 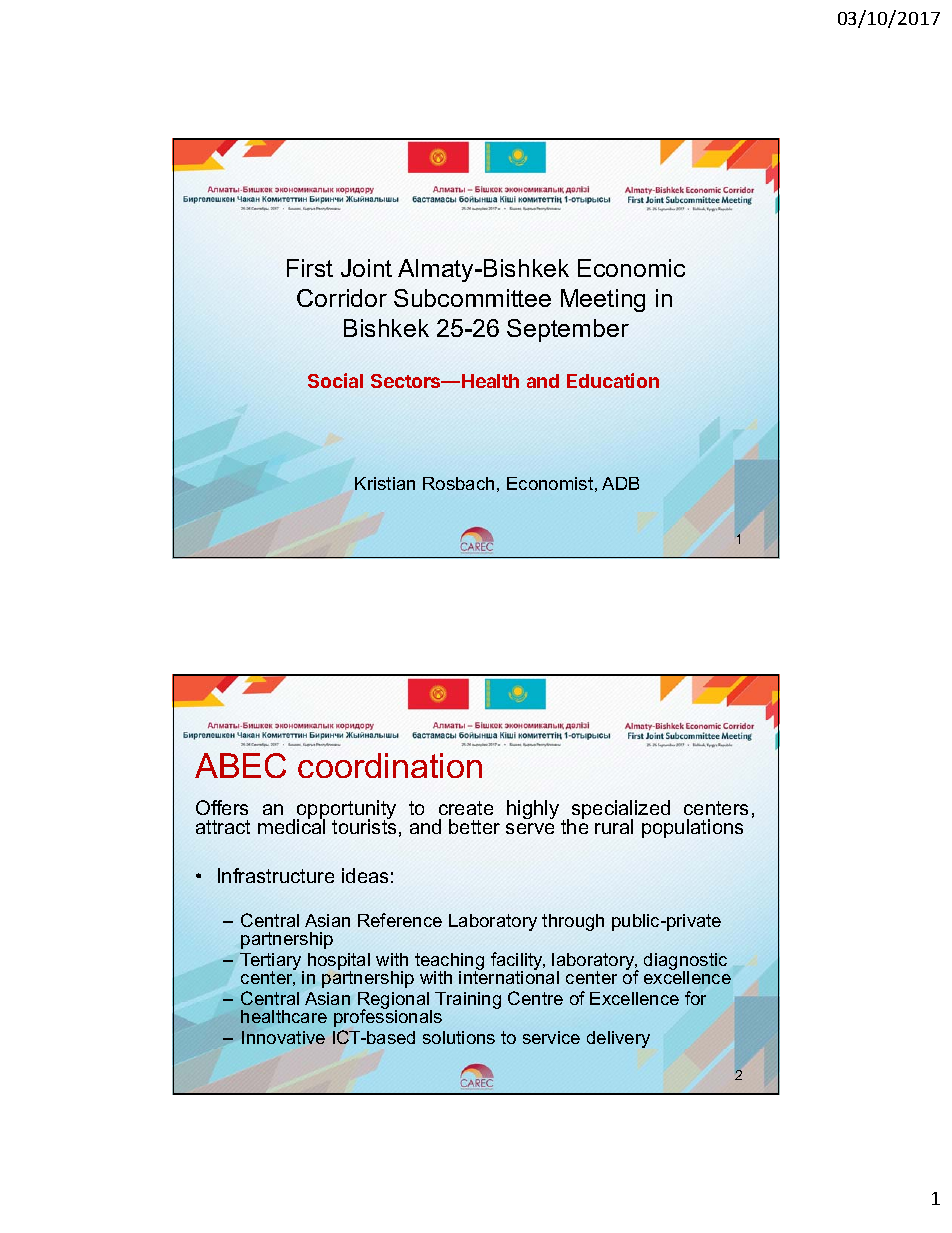 What do you see at coordinates (474, 826) in the image?
I see `better` at bounding box center [474, 826].
